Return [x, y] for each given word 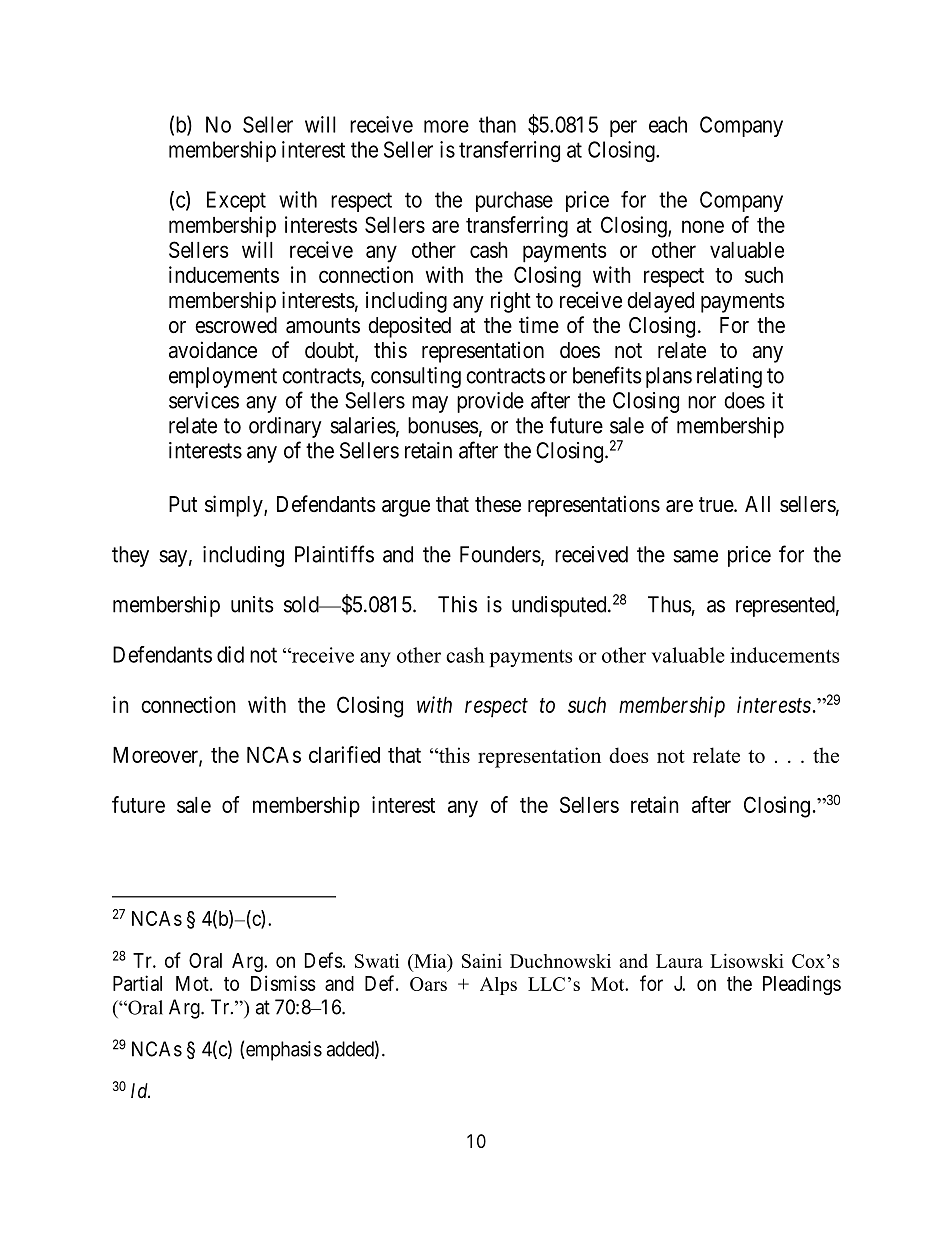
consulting [416, 377]
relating [729, 377]
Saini [482, 961]
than [497, 124]
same [695, 556]
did [230, 654]
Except [236, 201]
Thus [670, 604]
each [668, 124]
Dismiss [283, 983]
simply [235, 506]
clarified [344, 754]
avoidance [213, 350]
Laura [679, 961]
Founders [500, 554]
